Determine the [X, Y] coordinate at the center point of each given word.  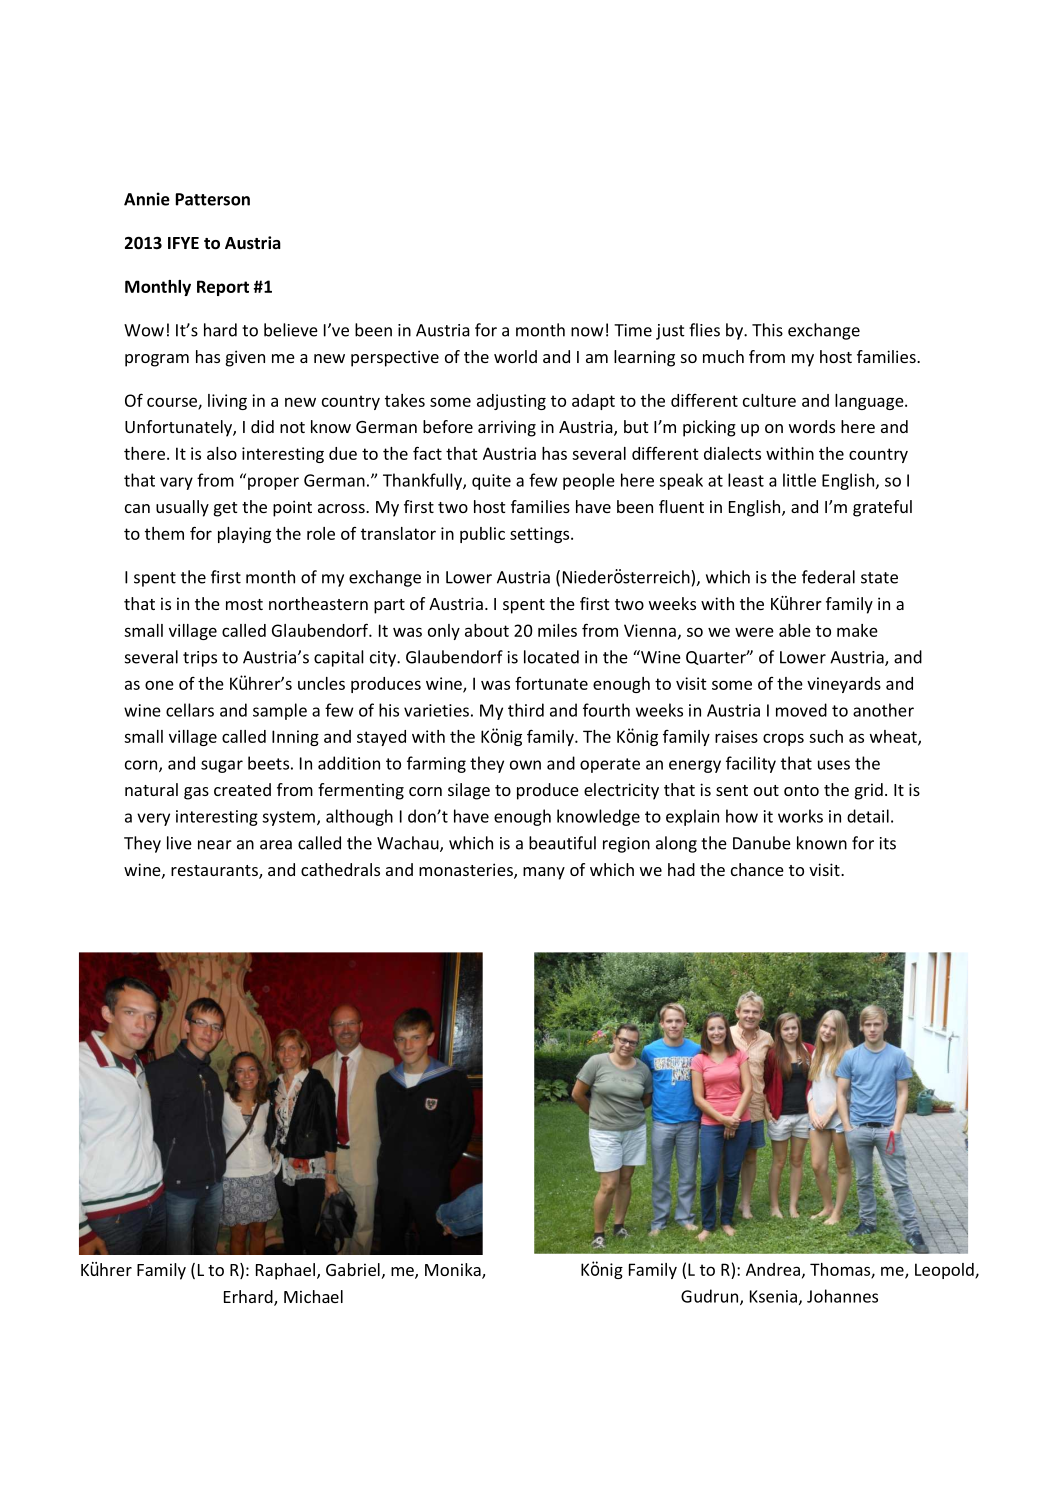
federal [828, 577]
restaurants [215, 872]
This [767, 330]
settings [541, 535]
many [544, 873]
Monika [454, 1271]
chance [757, 869]
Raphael [285, 1271]
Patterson [213, 199]
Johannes [842, 1296]
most [244, 604]
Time [633, 330]
